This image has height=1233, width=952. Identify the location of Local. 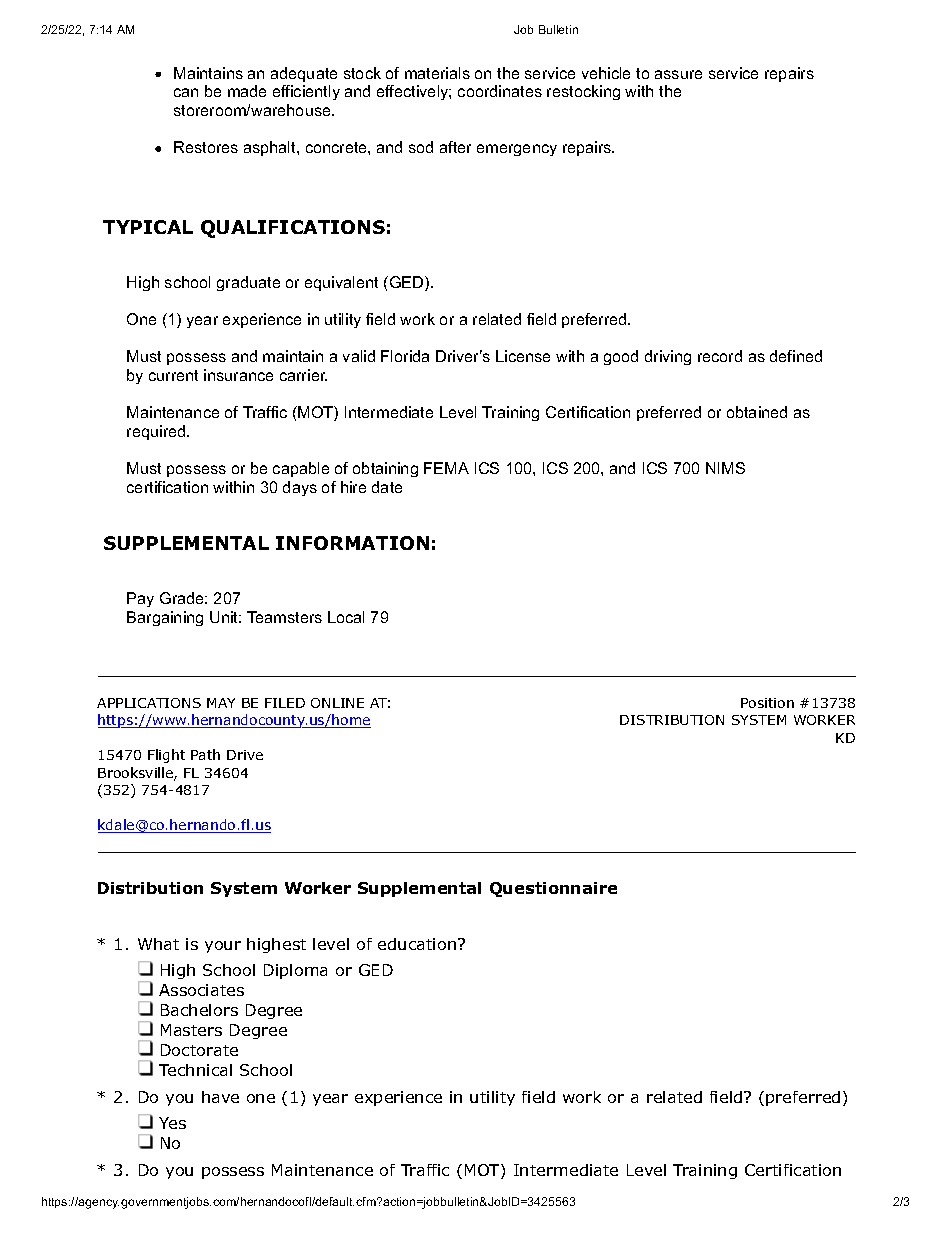
(346, 617).
